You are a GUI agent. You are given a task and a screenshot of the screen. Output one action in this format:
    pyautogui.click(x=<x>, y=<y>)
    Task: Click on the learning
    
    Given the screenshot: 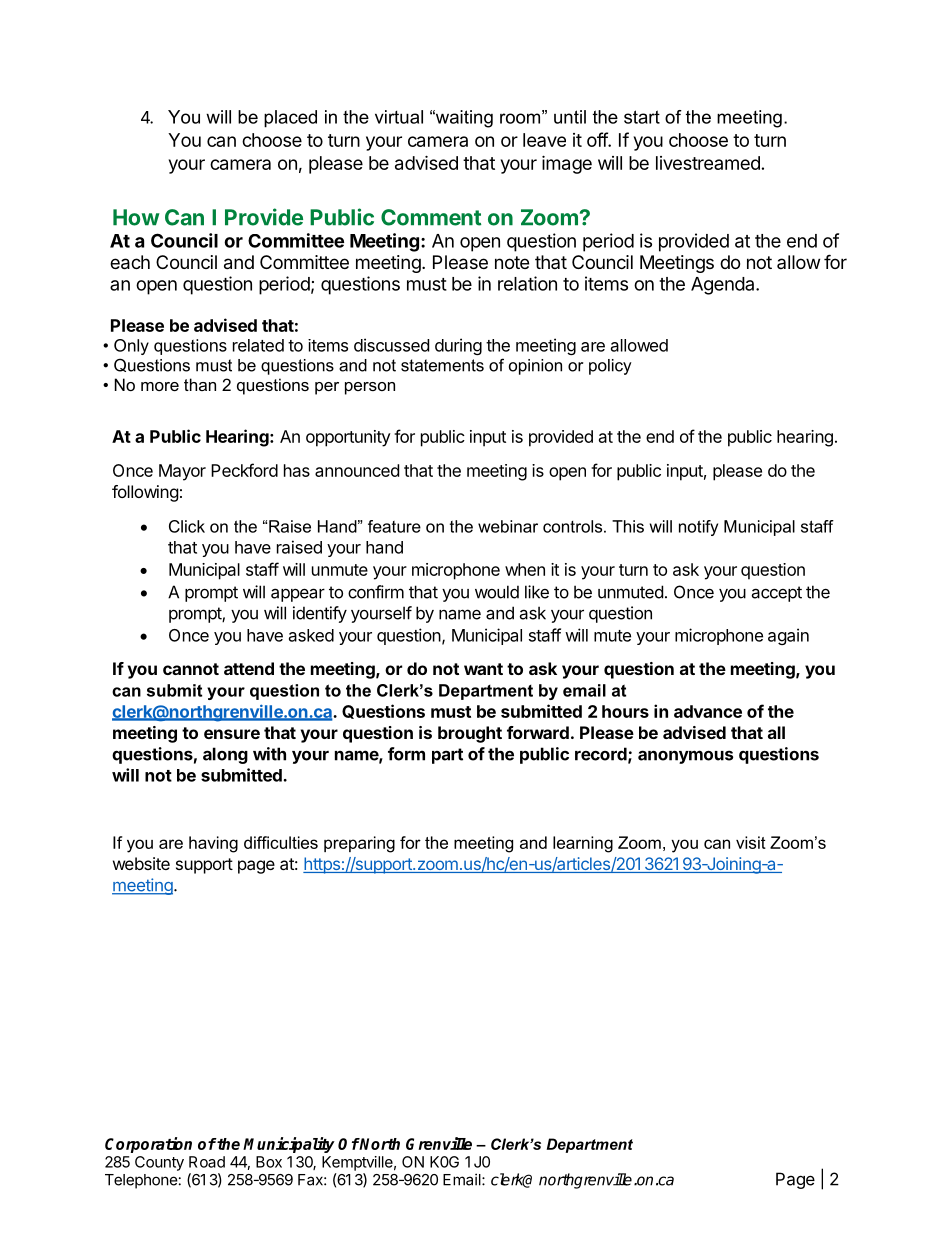 What is the action you would take?
    pyautogui.click(x=583, y=844)
